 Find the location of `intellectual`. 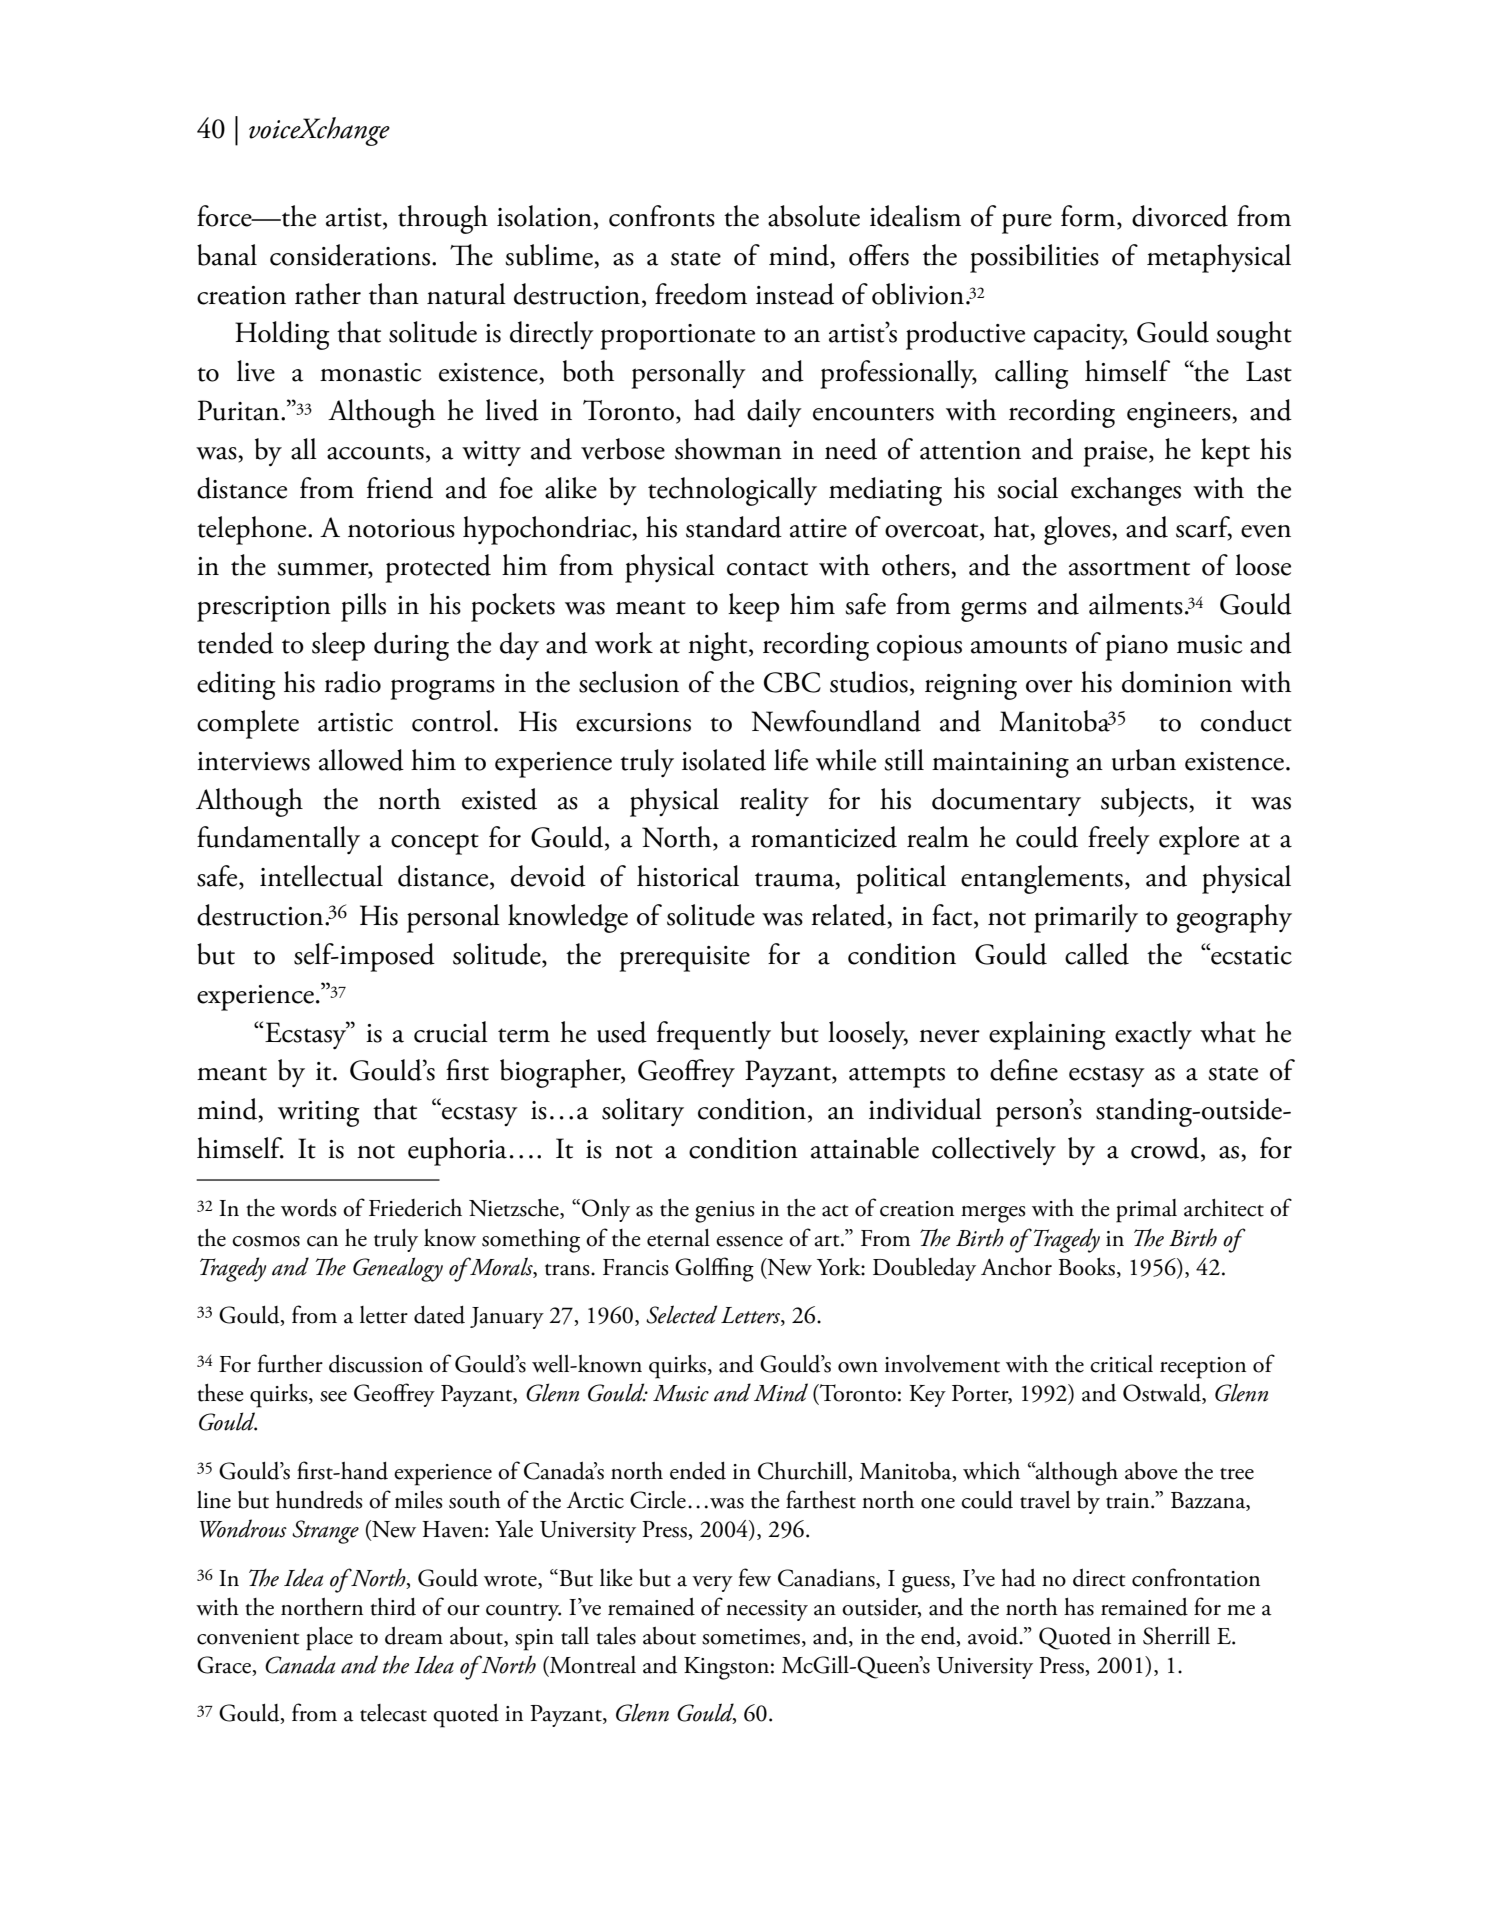

intellectual is located at coordinates (321, 876).
